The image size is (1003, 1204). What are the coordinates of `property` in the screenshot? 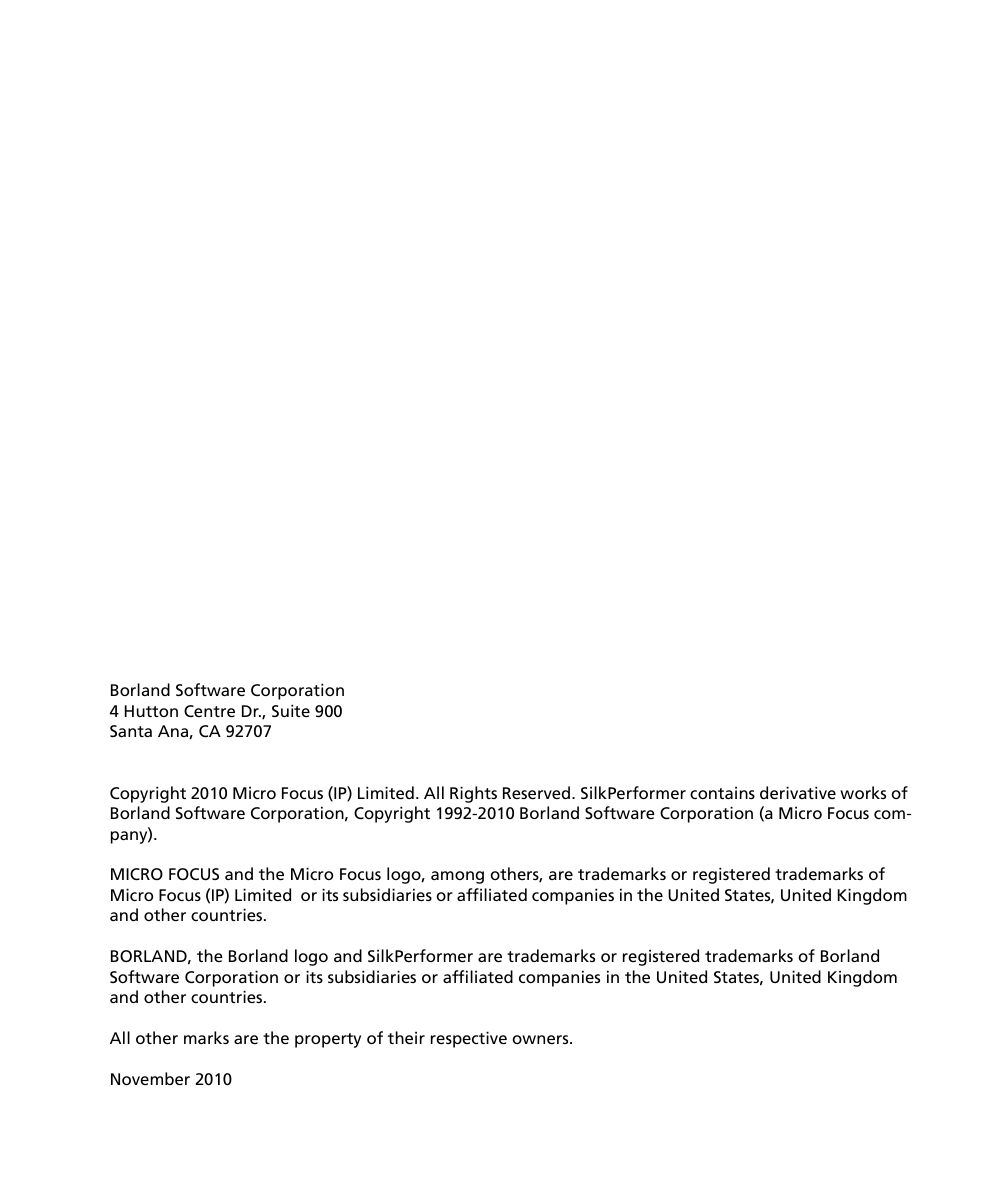 It's located at (328, 1040).
